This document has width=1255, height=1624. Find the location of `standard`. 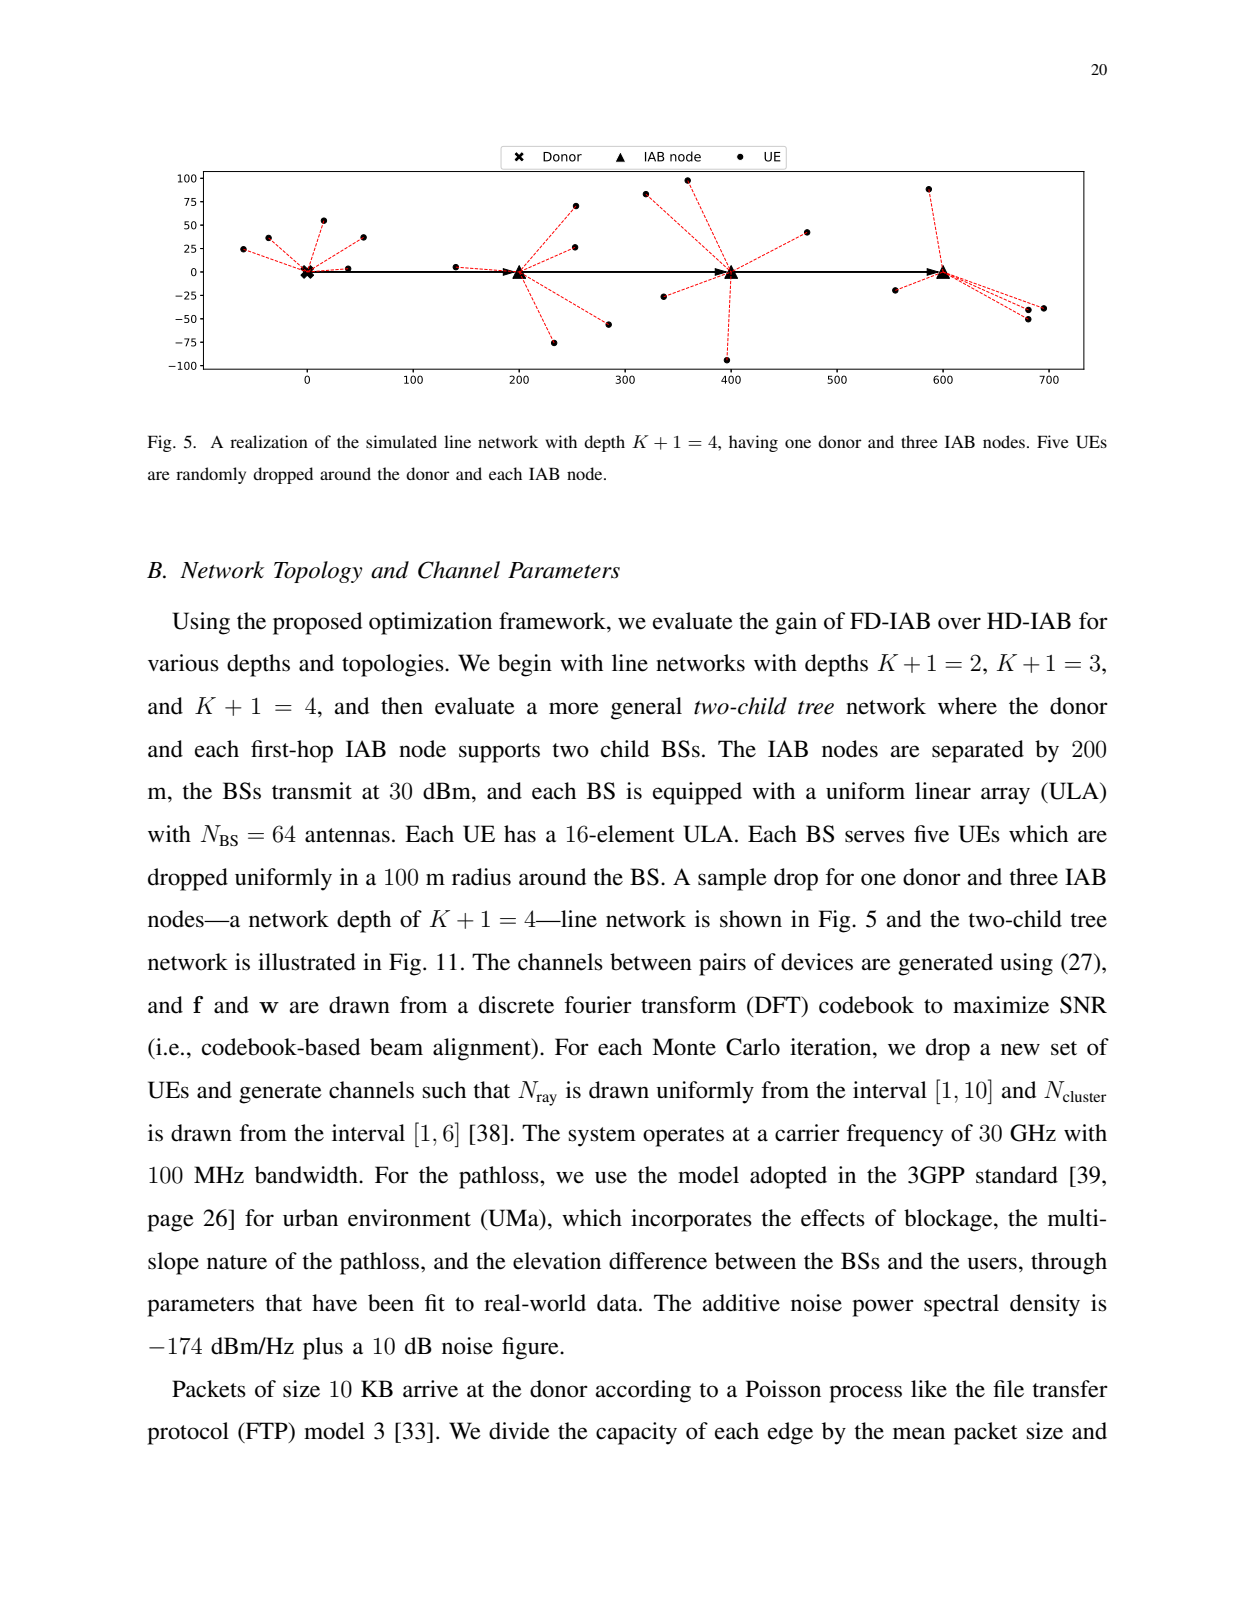

standard is located at coordinates (1017, 1175).
